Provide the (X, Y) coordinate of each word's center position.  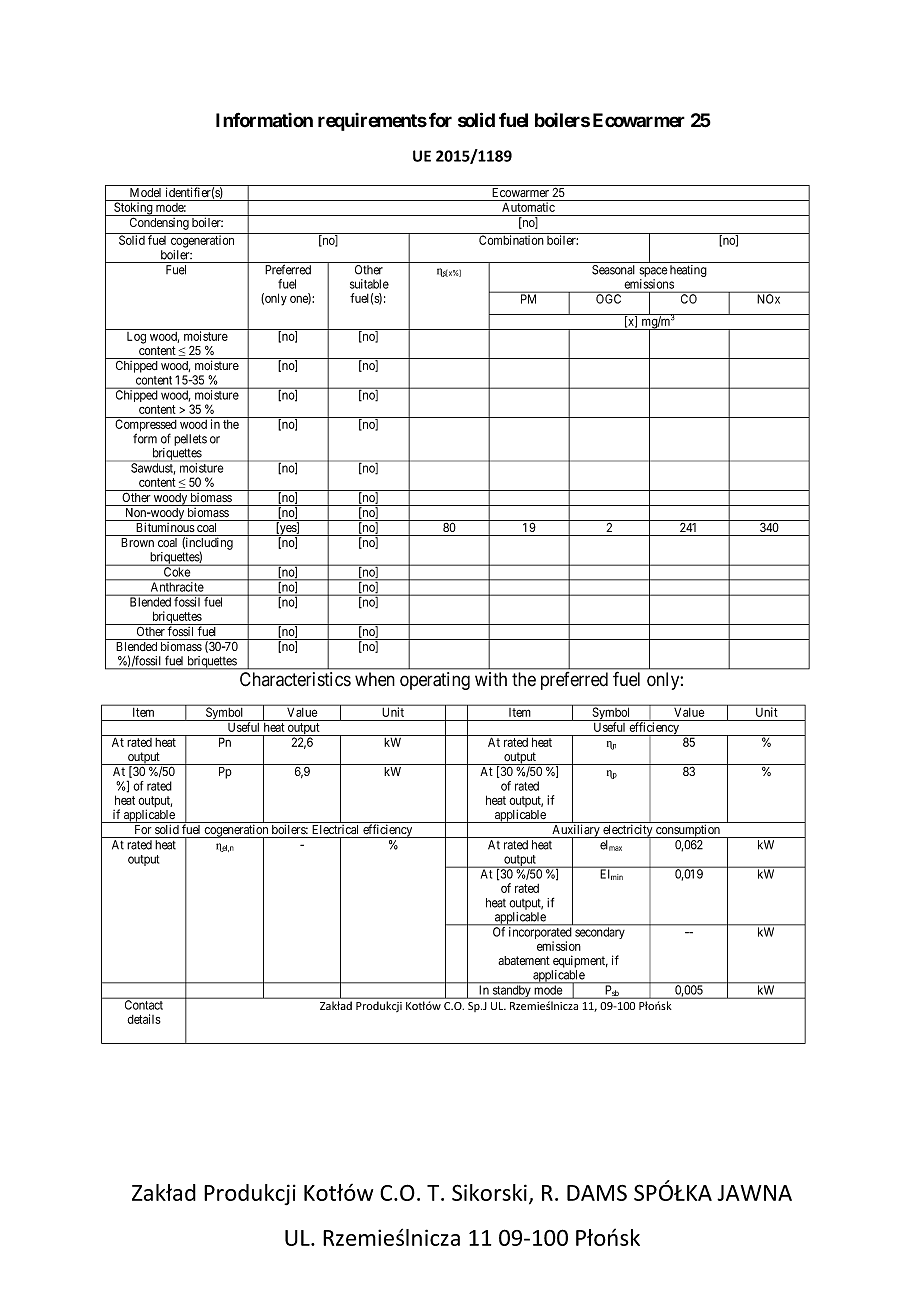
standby (512, 992)
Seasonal (613, 270)
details (144, 1019)
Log (136, 338)
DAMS (597, 1193)
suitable (369, 284)
